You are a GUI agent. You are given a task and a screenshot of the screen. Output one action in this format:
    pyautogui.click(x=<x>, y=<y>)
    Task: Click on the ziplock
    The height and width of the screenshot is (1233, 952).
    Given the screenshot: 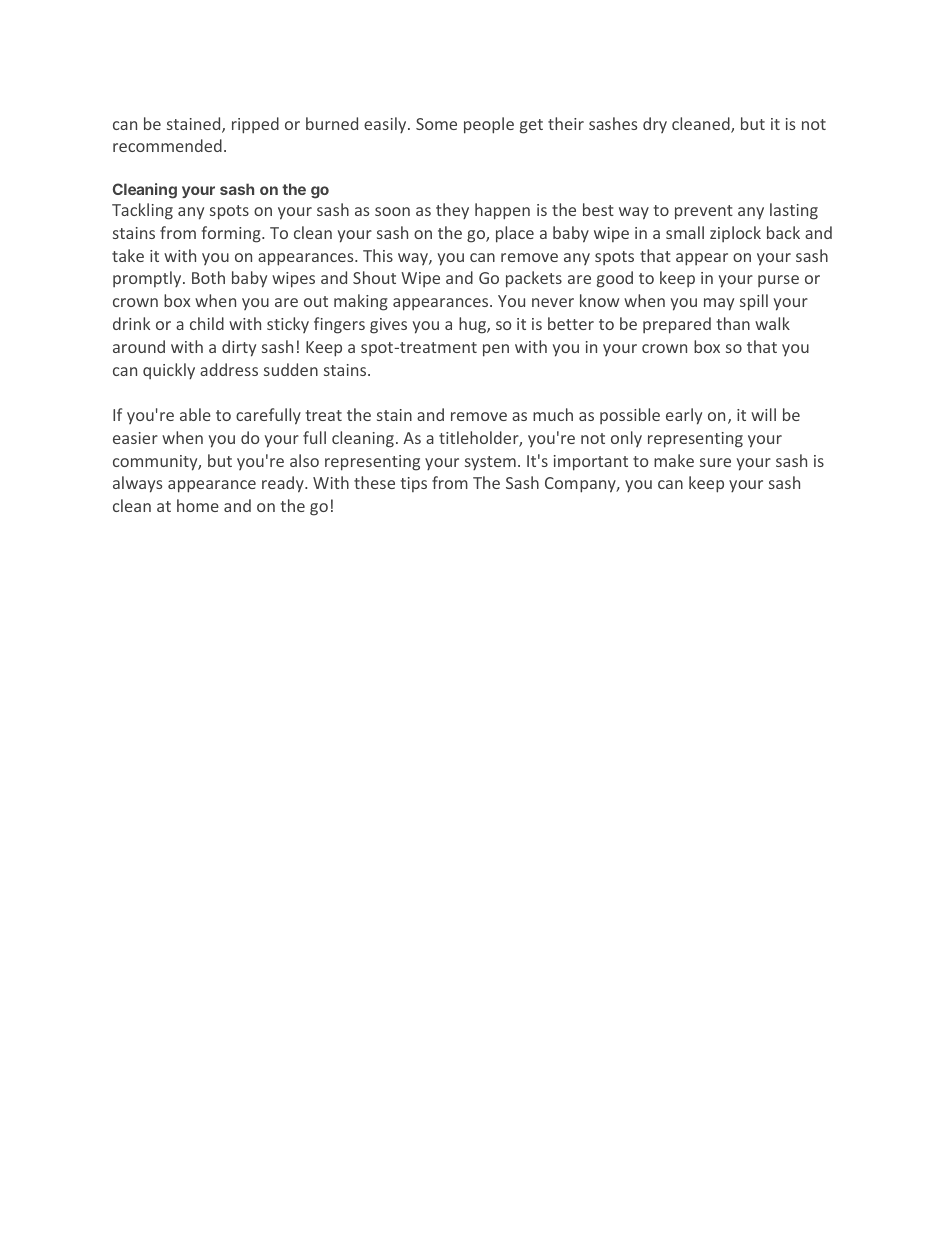 What is the action you would take?
    pyautogui.click(x=735, y=234)
